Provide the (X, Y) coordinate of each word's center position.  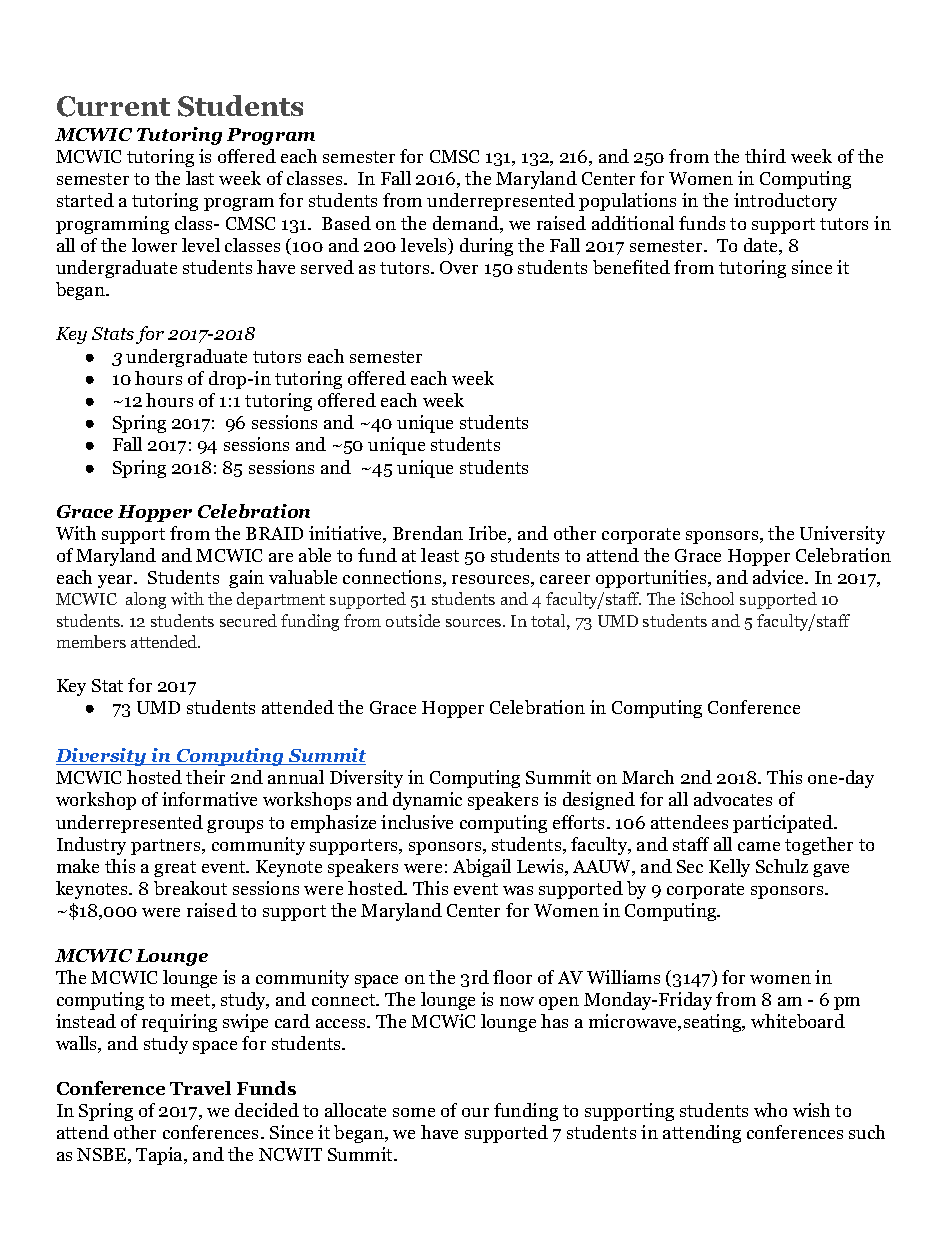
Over (459, 267)
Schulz (782, 866)
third (765, 156)
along (146, 600)
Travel (200, 1088)
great (175, 869)
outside (413, 620)
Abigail (482, 868)
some (414, 1112)
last (200, 178)
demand (467, 224)
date (762, 246)
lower (154, 245)
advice (779, 577)
